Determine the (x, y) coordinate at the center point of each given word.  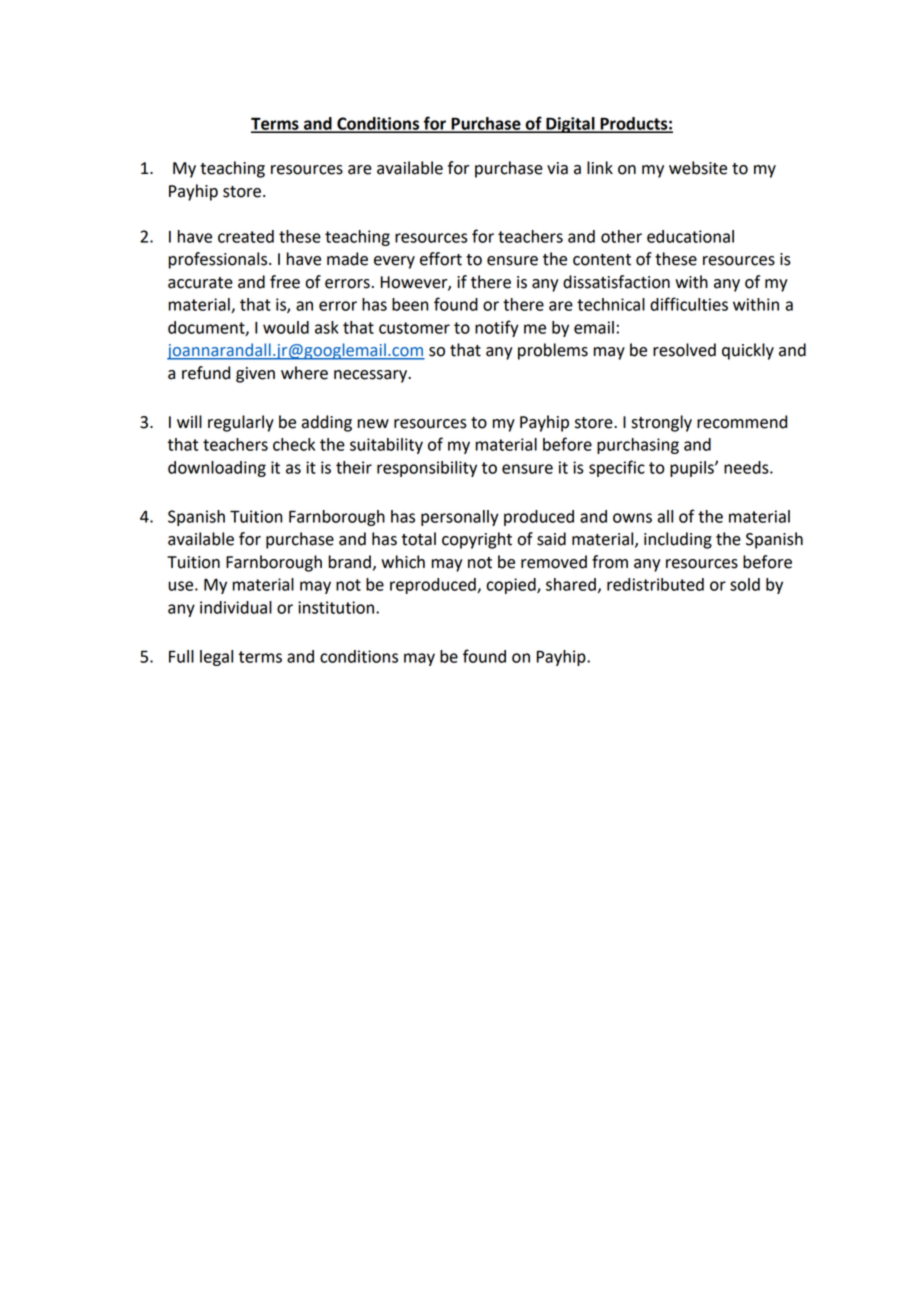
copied (512, 586)
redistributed (655, 584)
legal (216, 658)
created (246, 236)
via (557, 168)
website (698, 168)
